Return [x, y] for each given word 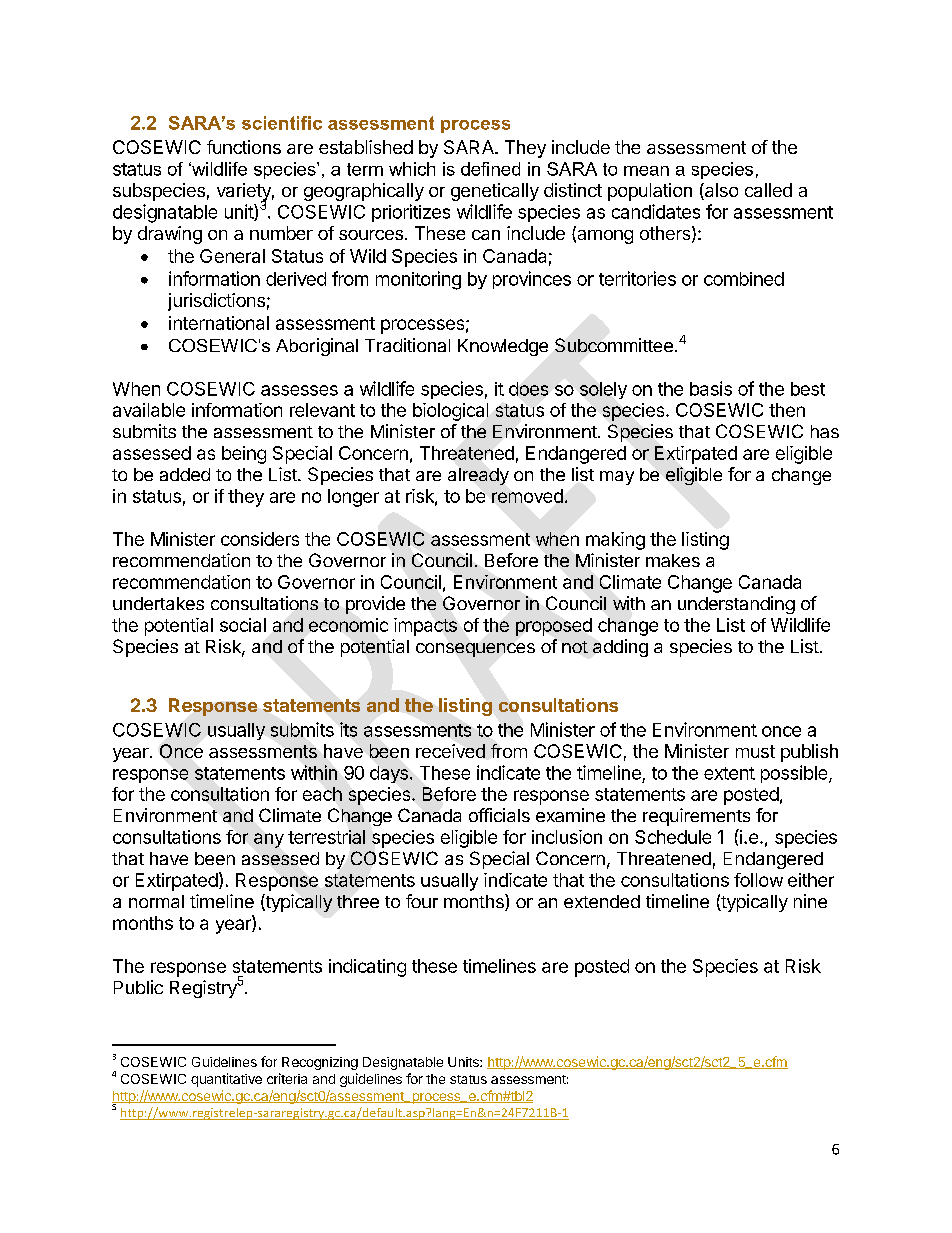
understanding [736, 605]
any [269, 840]
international [219, 323]
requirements [696, 817]
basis [711, 388]
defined [490, 169]
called [768, 190]
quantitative [226, 1080]
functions [244, 147]
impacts [425, 627]
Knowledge [503, 347]
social [243, 625]
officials [499, 815]
